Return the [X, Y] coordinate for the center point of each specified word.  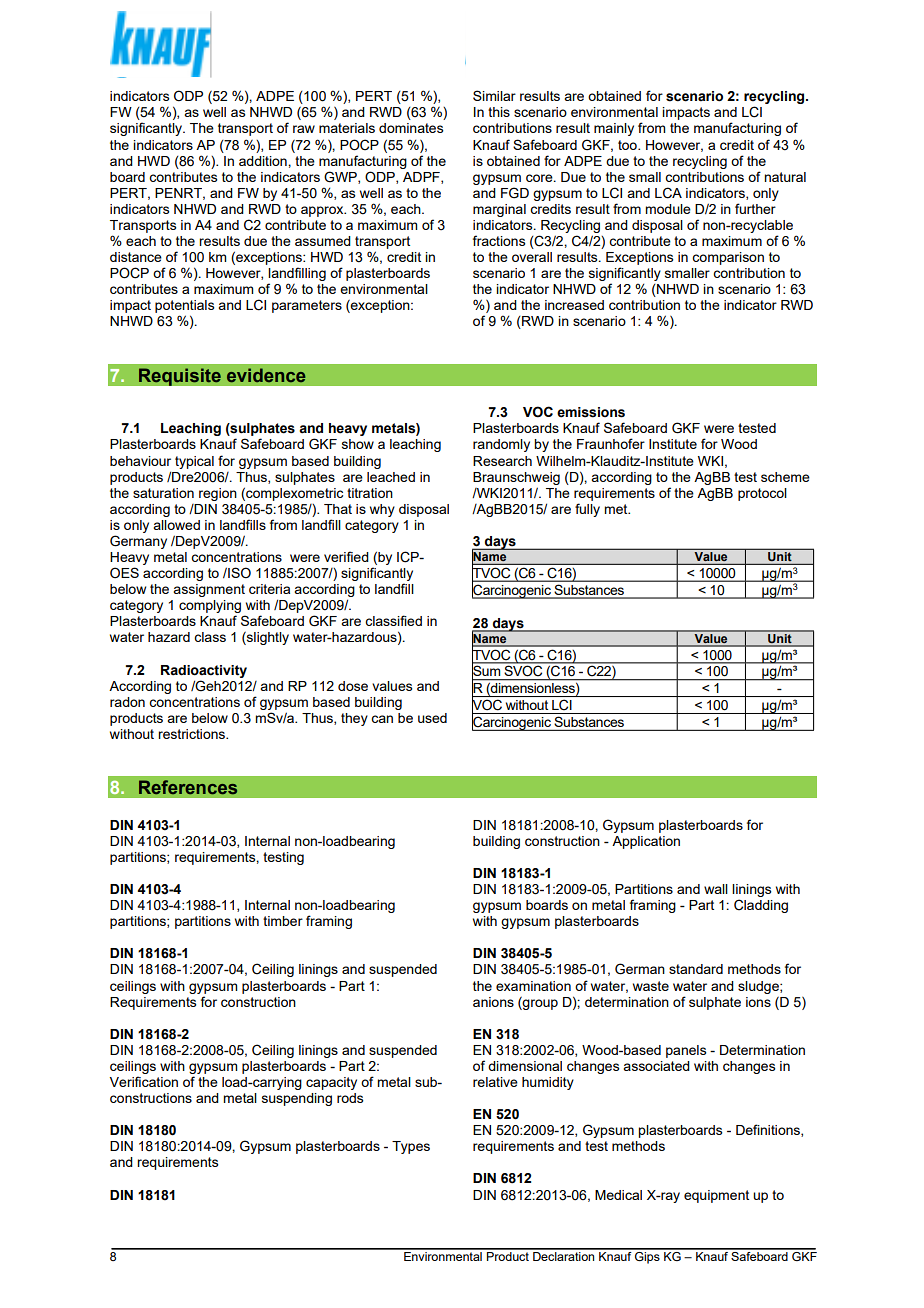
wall [716, 889]
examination [533, 986]
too [628, 145]
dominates [411, 128]
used [432, 718]
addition [264, 161]
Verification [144, 1081]
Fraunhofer [611, 443]
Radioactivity [204, 671]
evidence [266, 375]
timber [283, 921]
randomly [501, 445]
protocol [762, 494]
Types [411, 1147]
